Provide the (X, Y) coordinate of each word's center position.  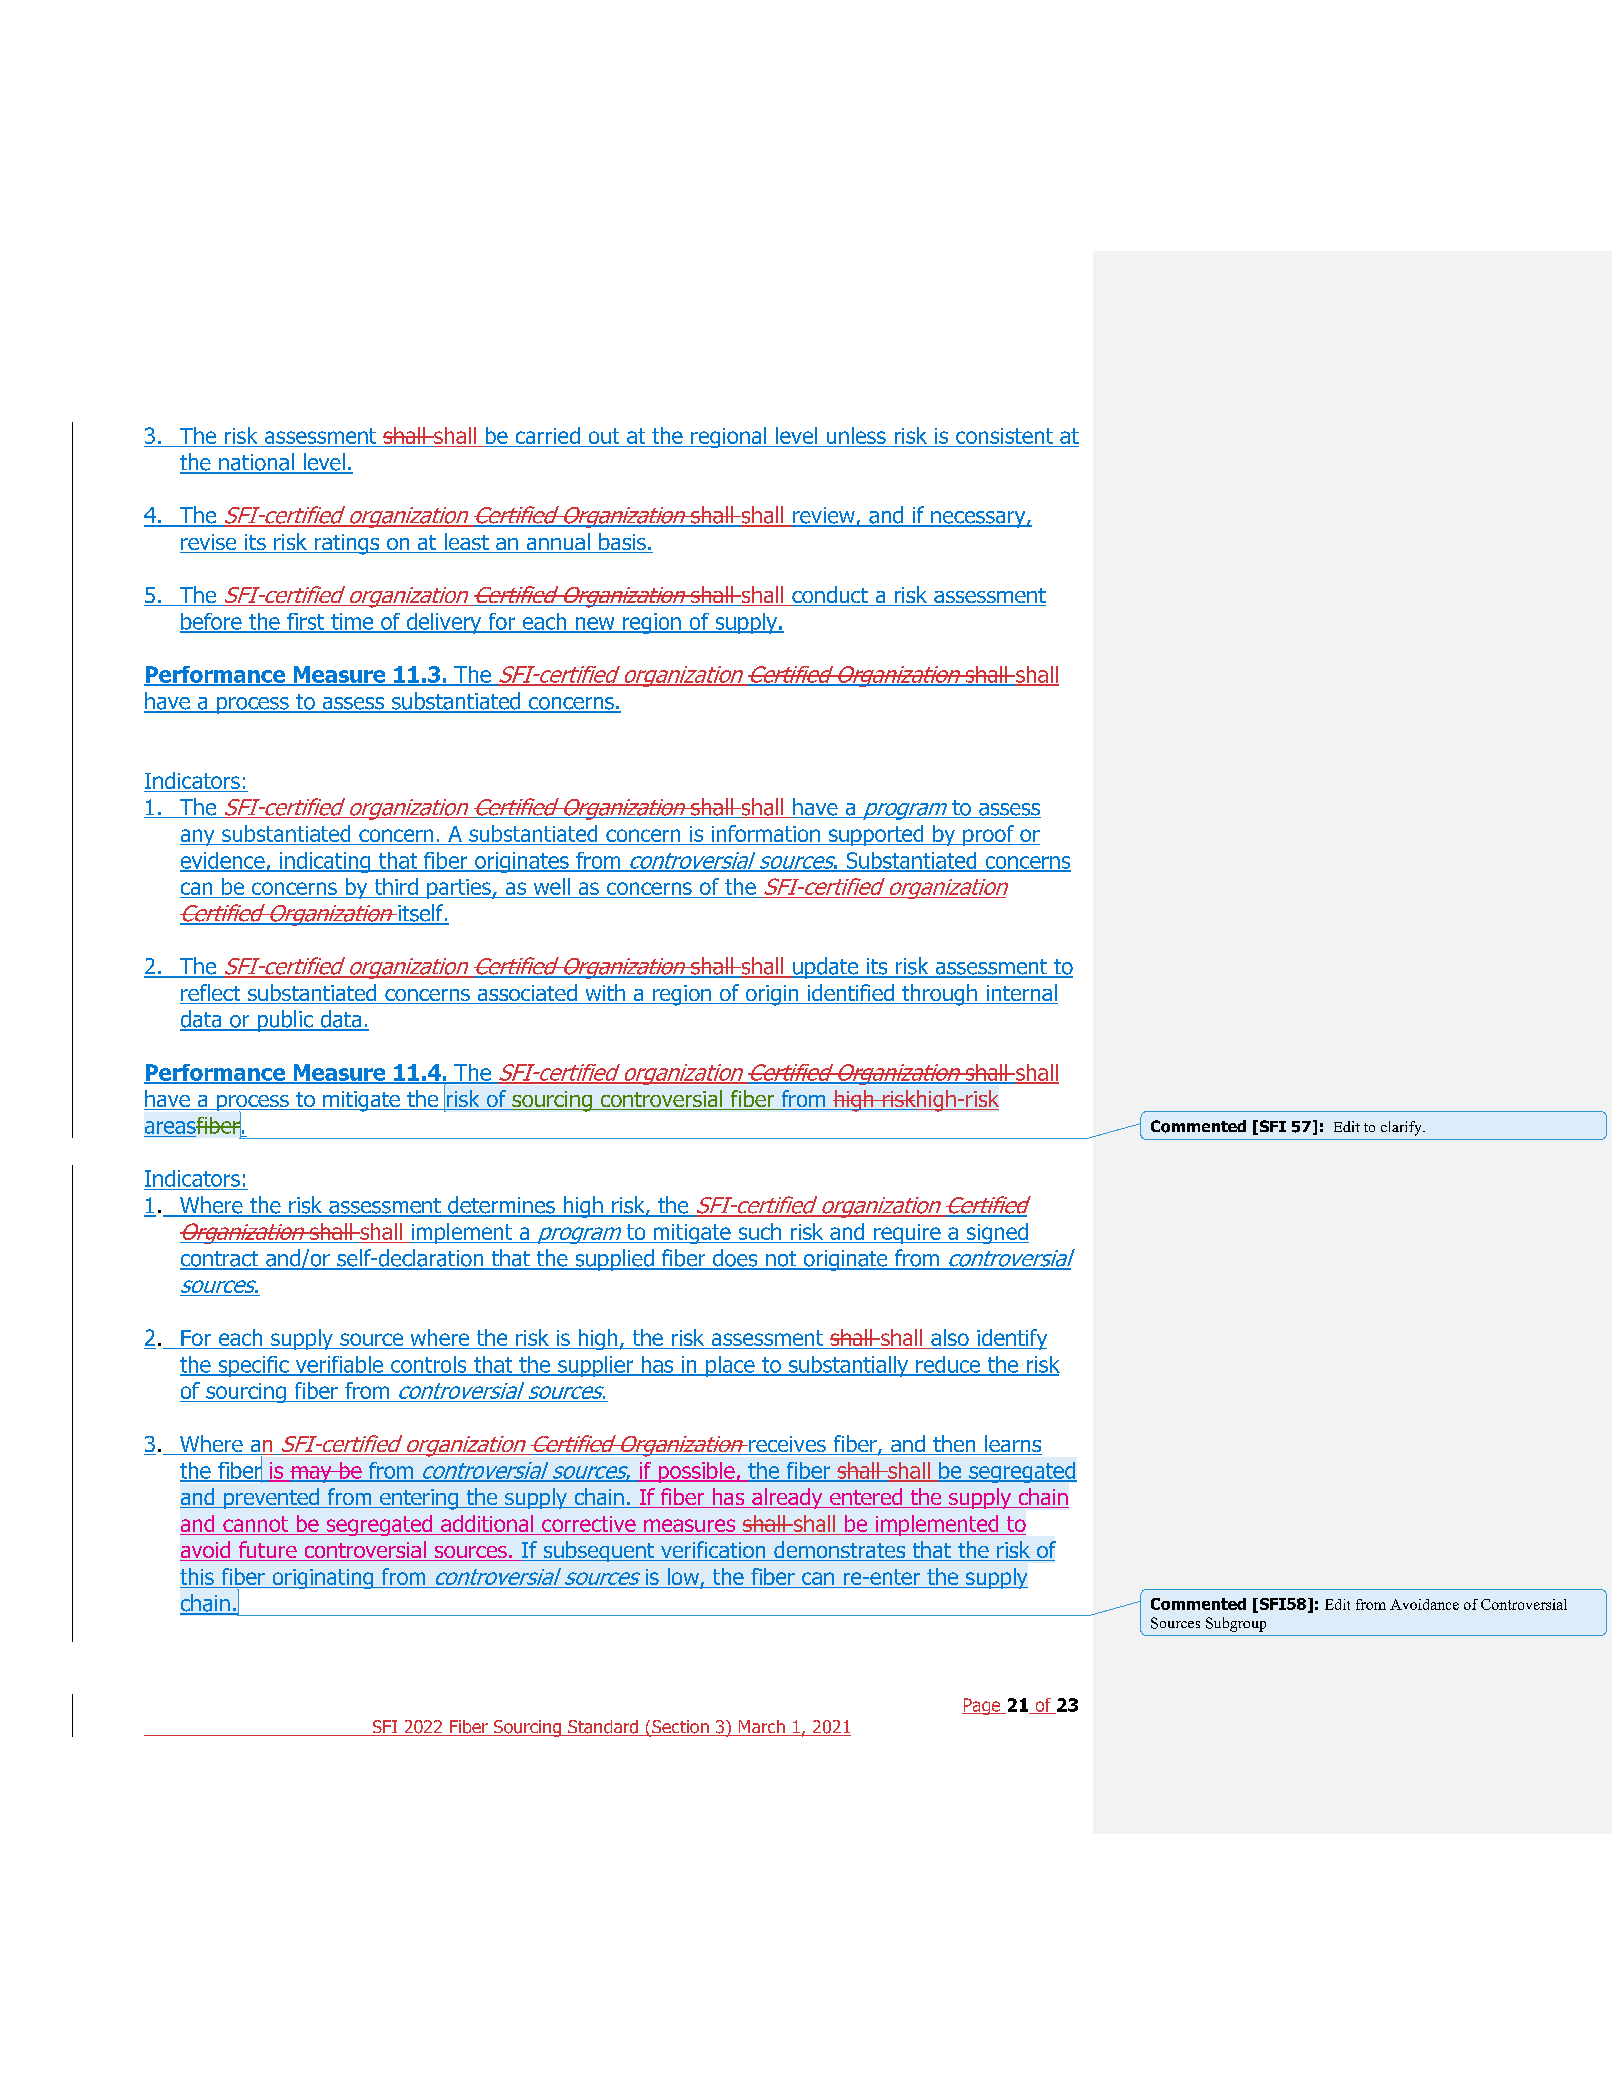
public (285, 1021)
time (352, 622)
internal (1021, 994)
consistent (1004, 436)
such (760, 1233)
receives (787, 1445)
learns (1012, 1445)
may (311, 1474)
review (824, 516)
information (765, 835)
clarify (1402, 1128)
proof (988, 835)
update (826, 968)
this (197, 1576)
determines (501, 1206)
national (256, 463)
